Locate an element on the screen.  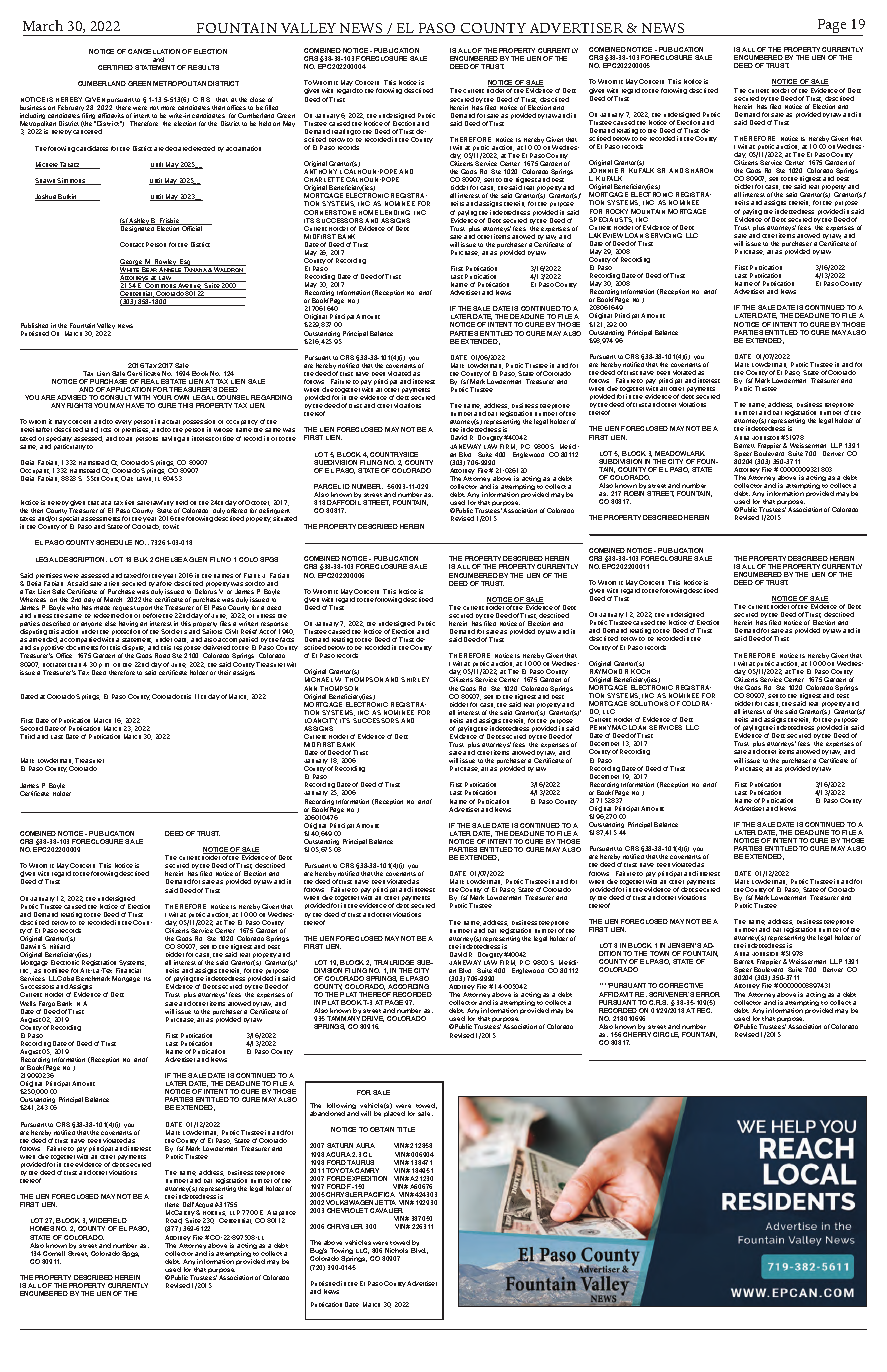
filled is located at coordinates (271, 107).
